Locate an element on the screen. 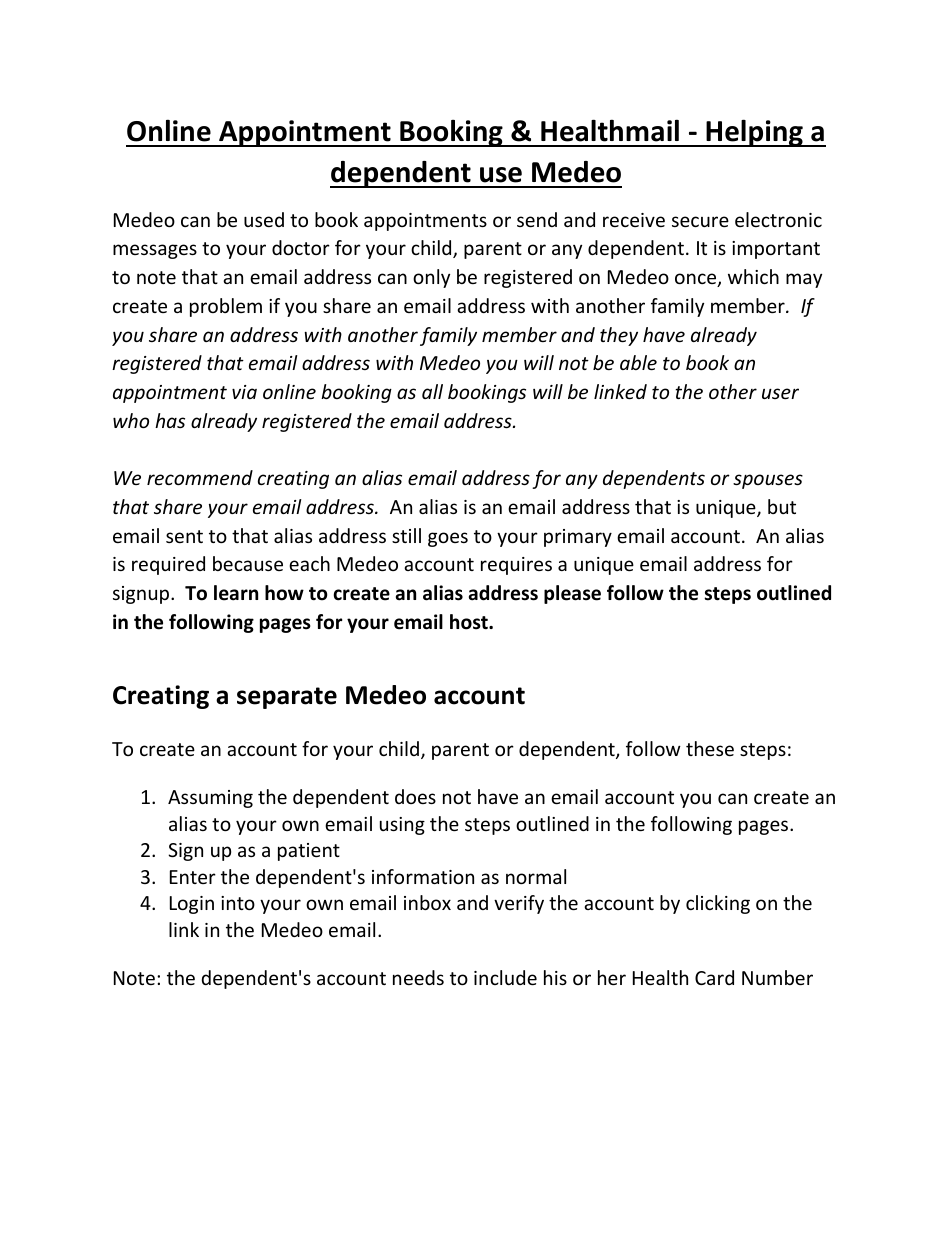  send is located at coordinates (537, 219).
